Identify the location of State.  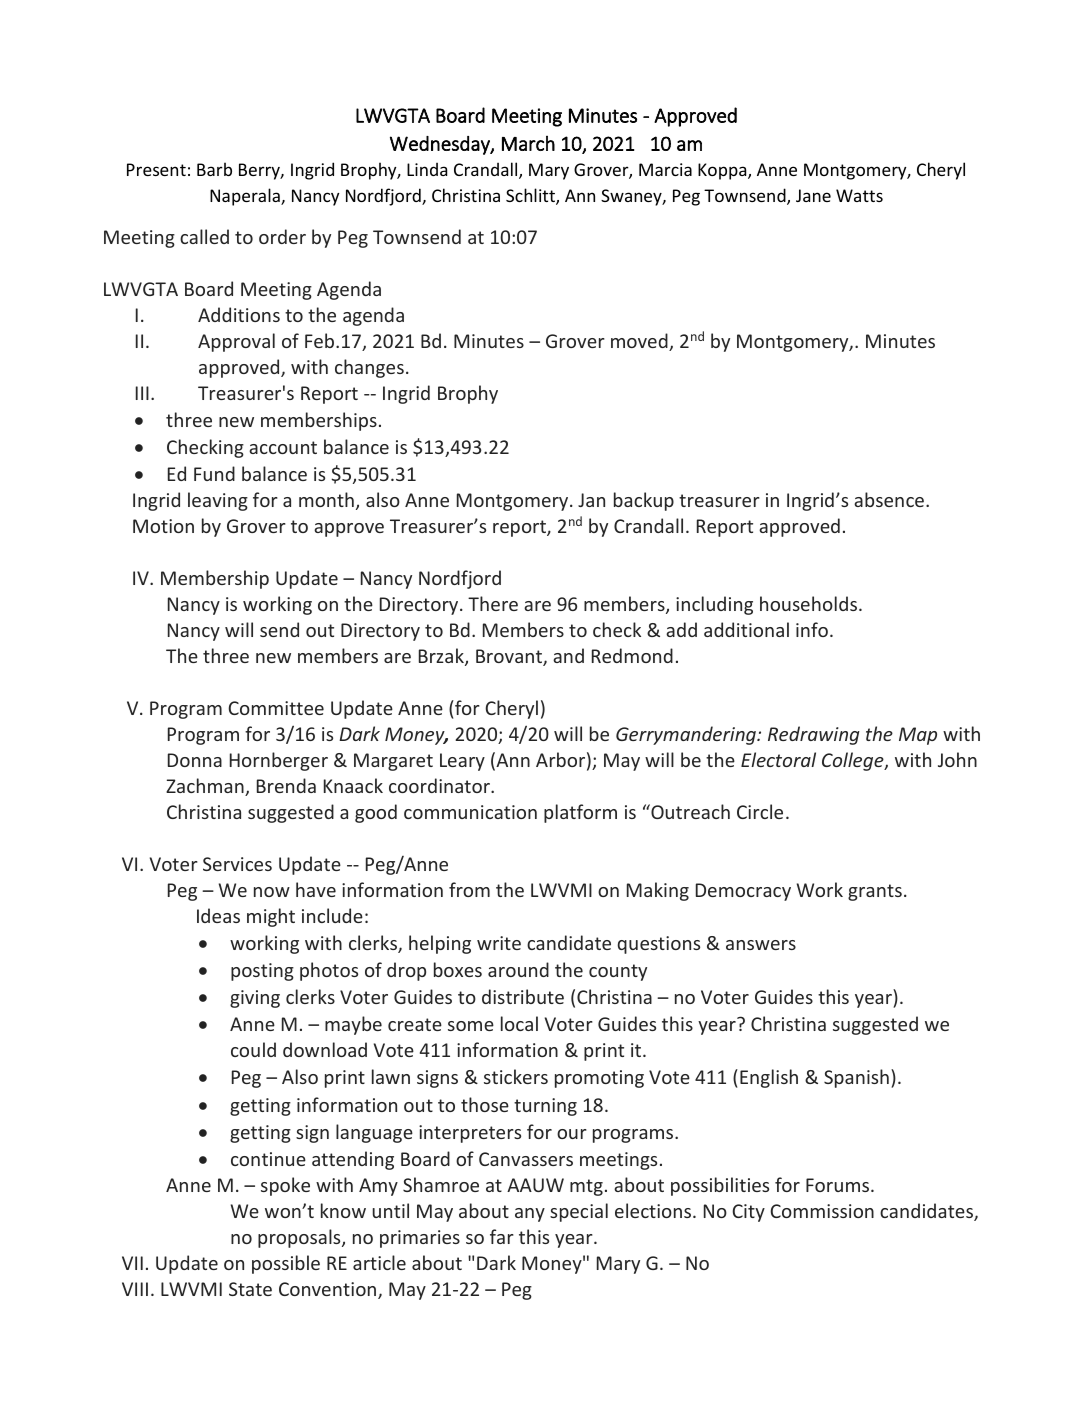
(250, 1289).
